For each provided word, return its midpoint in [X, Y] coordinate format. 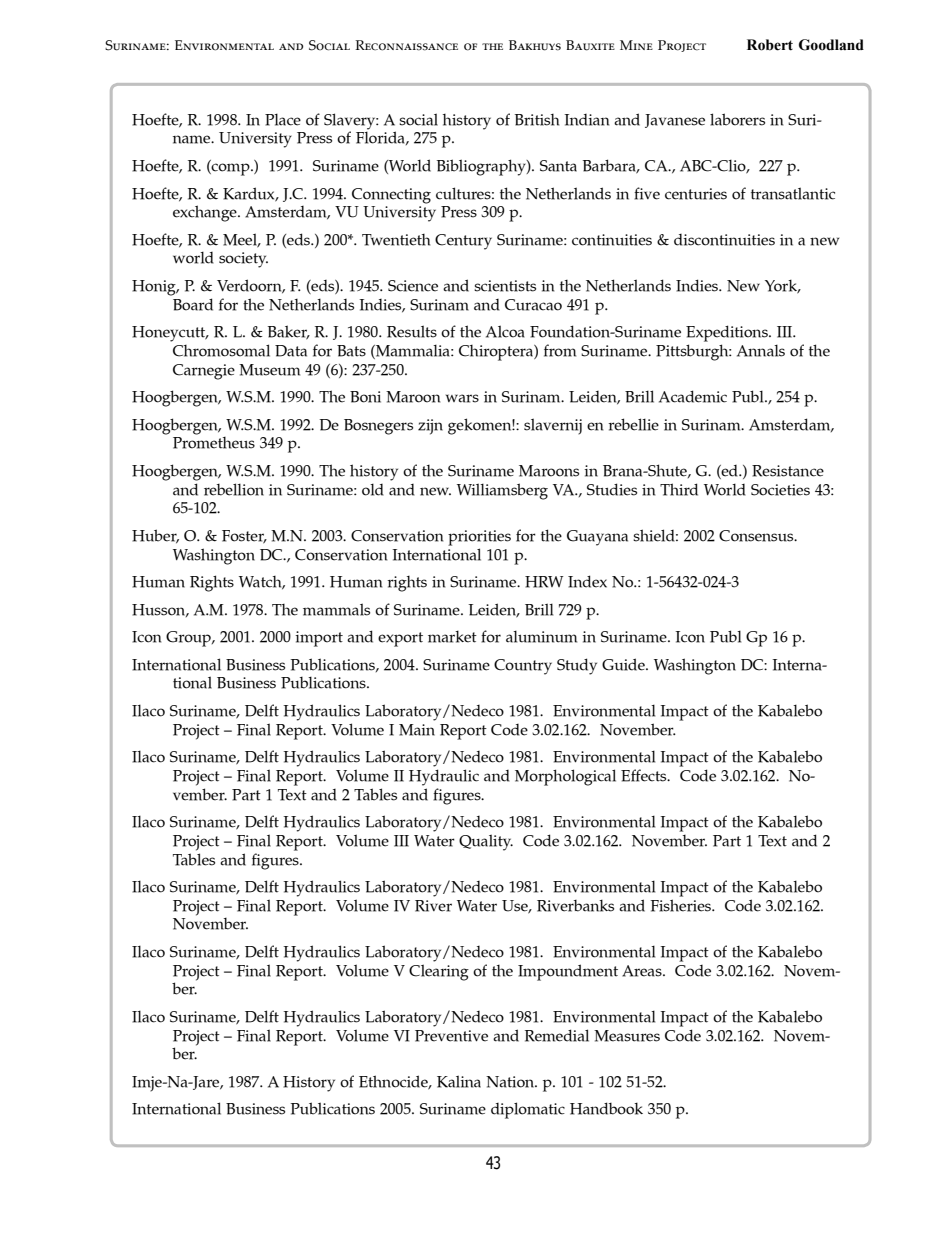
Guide [624, 664]
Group [189, 639]
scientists [505, 286]
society [243, 260]
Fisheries [681, 905]
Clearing [439, 972]
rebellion [234, 489]
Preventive [451, 1036]
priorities [479, 538]
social [418, 119]
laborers [737, 119]
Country [523, 667]
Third [679, 489]
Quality [486, 842]
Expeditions [728, 333]
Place [283, 119]
